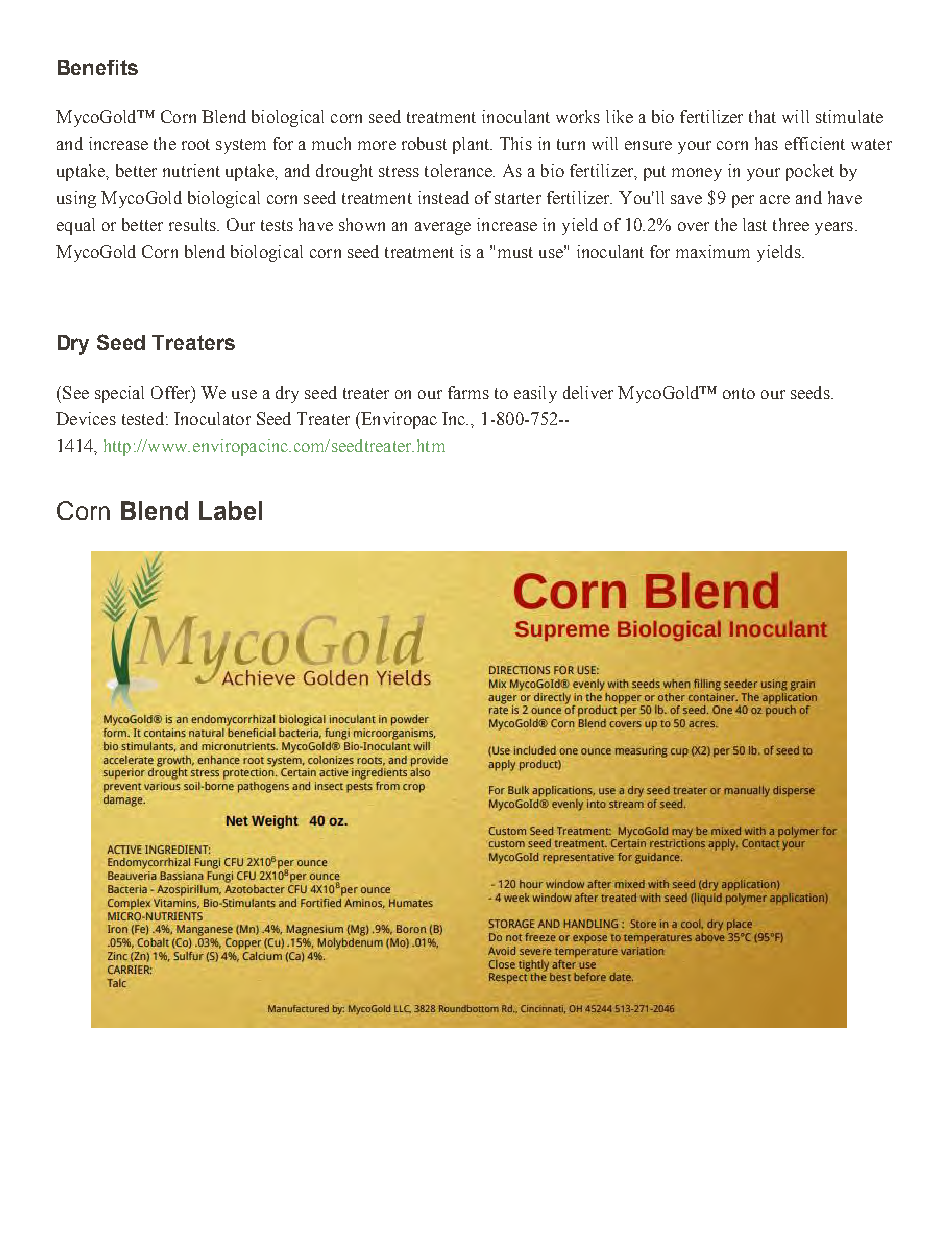  What do you see at coordinates (791, 224) in the image?
I see `three` at bounding box center [791, 224].
